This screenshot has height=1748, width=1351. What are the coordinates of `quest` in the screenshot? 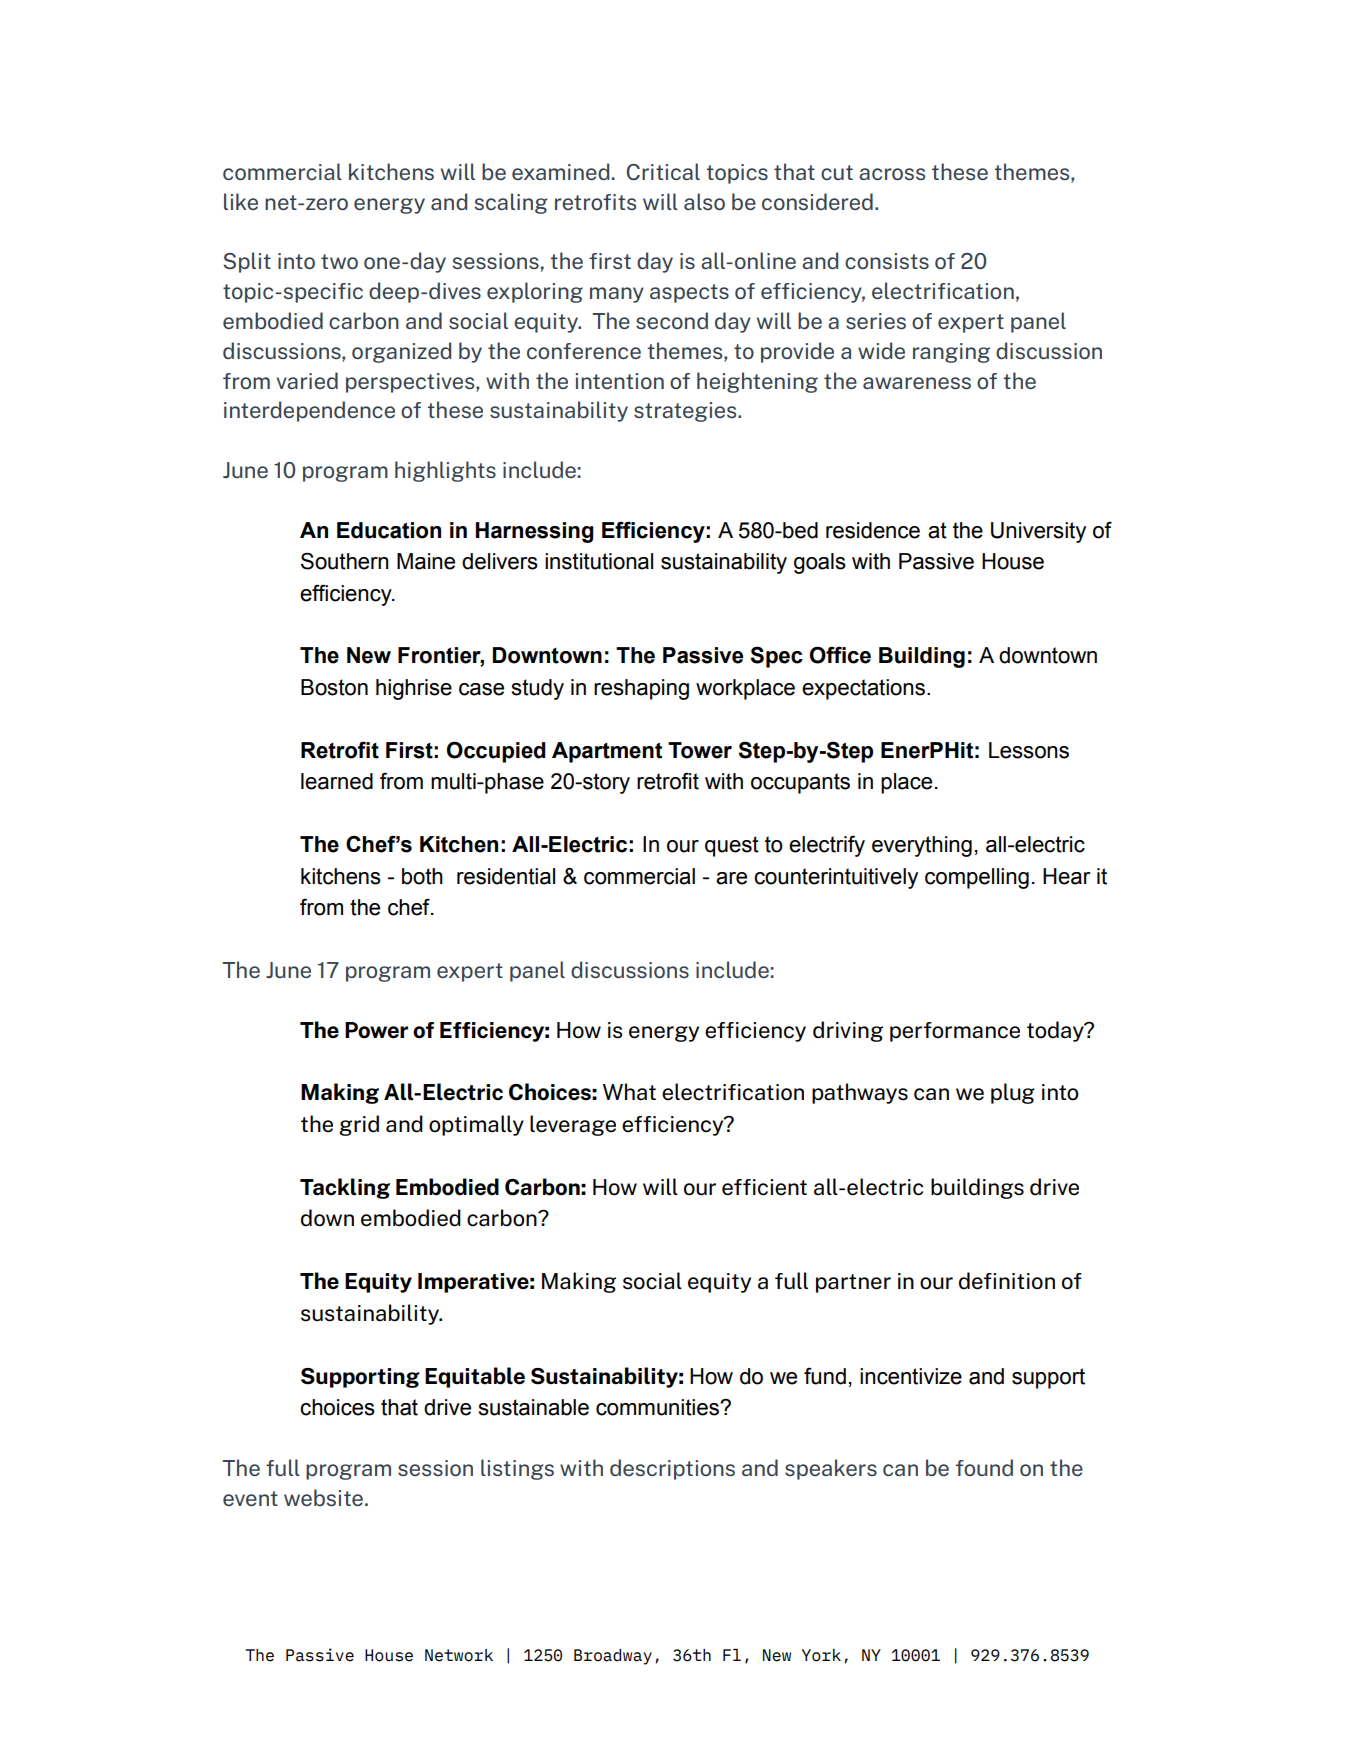 It's located at (732, 846).
